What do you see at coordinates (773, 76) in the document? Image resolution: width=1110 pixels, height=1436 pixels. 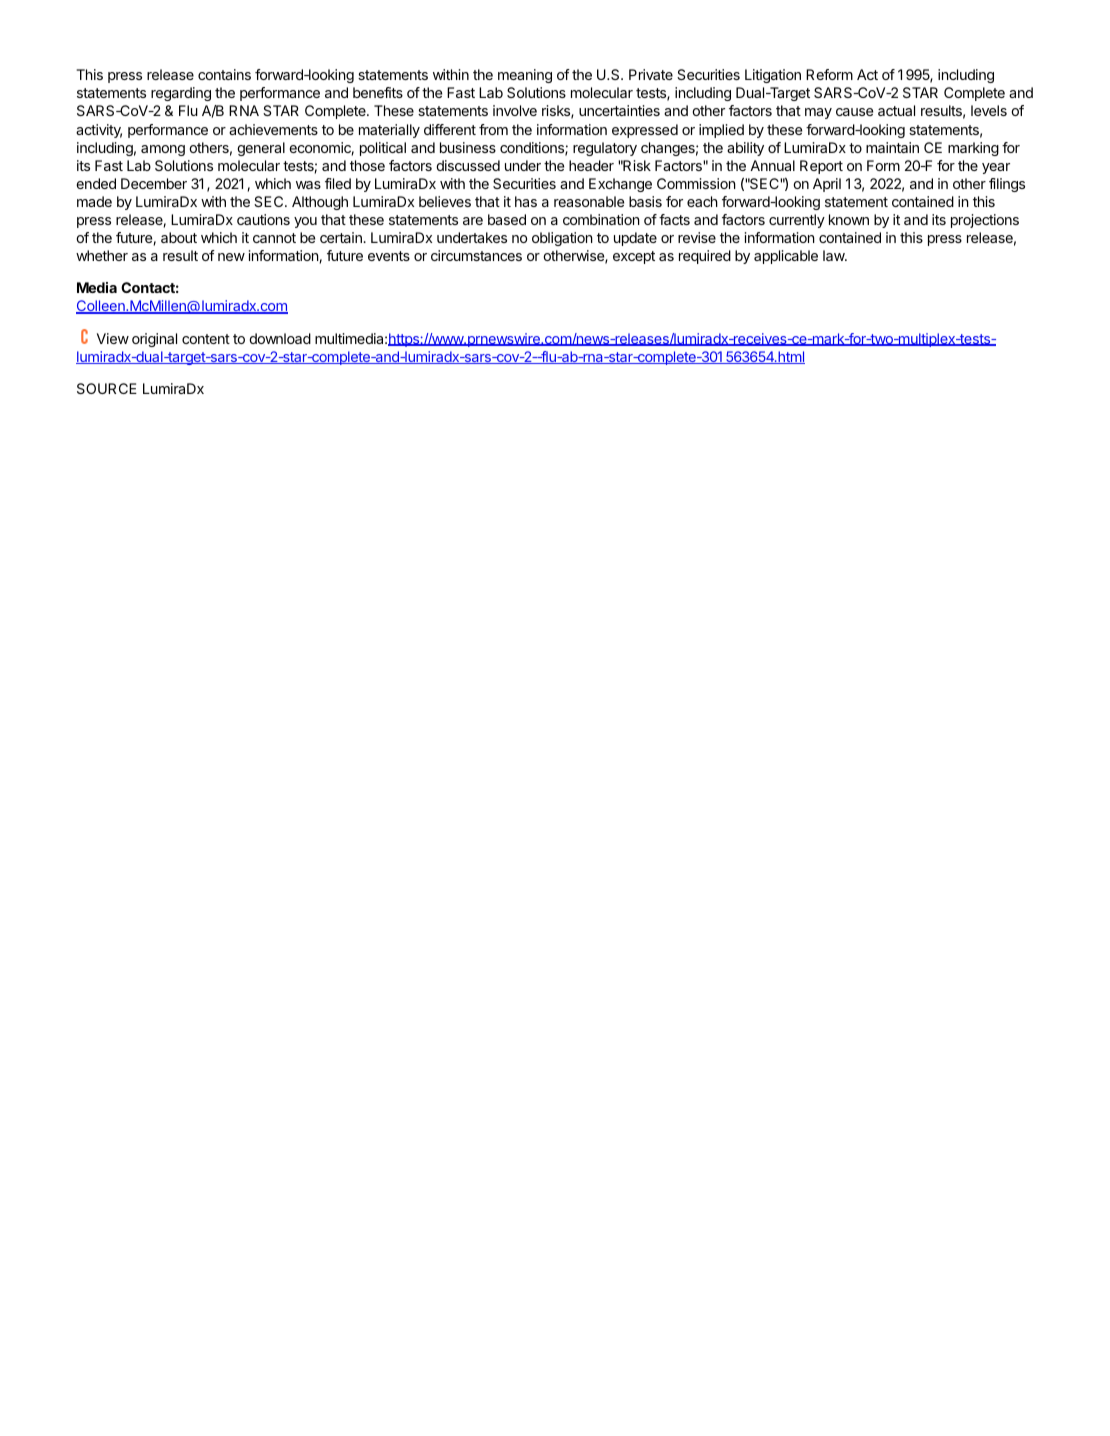 I see `Litigation` at bounding box center [773, 76].
